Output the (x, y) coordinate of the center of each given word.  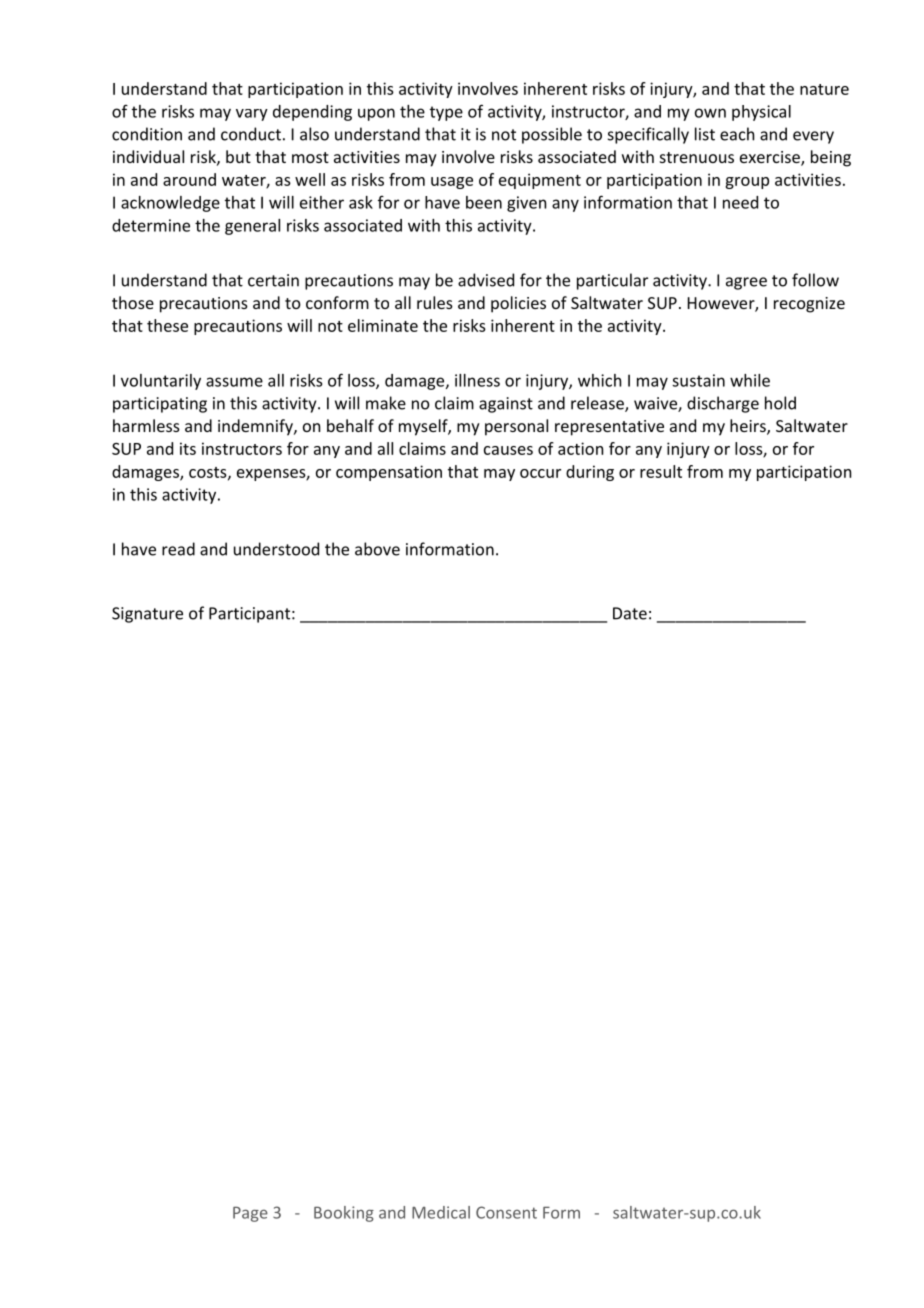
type (446, 113)
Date (630, 613)
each (737, 134)
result (661, 471)
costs (209, 473)
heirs (749, 427)
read (178, 549)
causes (508, 450)
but (238, 156)
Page (250, 1214)
